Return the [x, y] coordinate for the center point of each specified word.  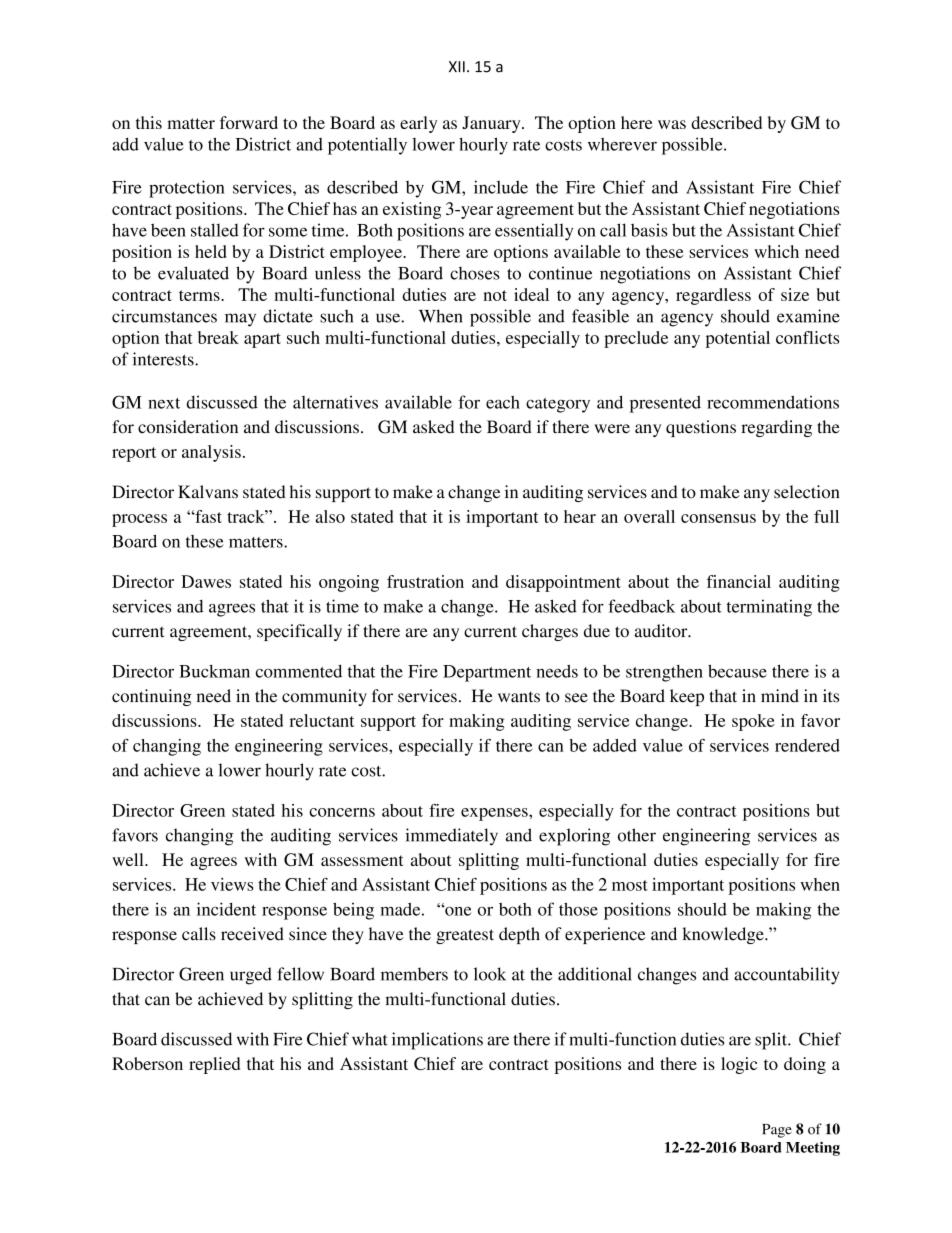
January [492, 124]
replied [214, 1065]
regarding [776, 428]
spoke [753, 722]
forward [249, 122]
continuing [152, 697]
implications [437, 1041]
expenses [495, 814]
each [503, 402]
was [672, 124]
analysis [211, 453]
